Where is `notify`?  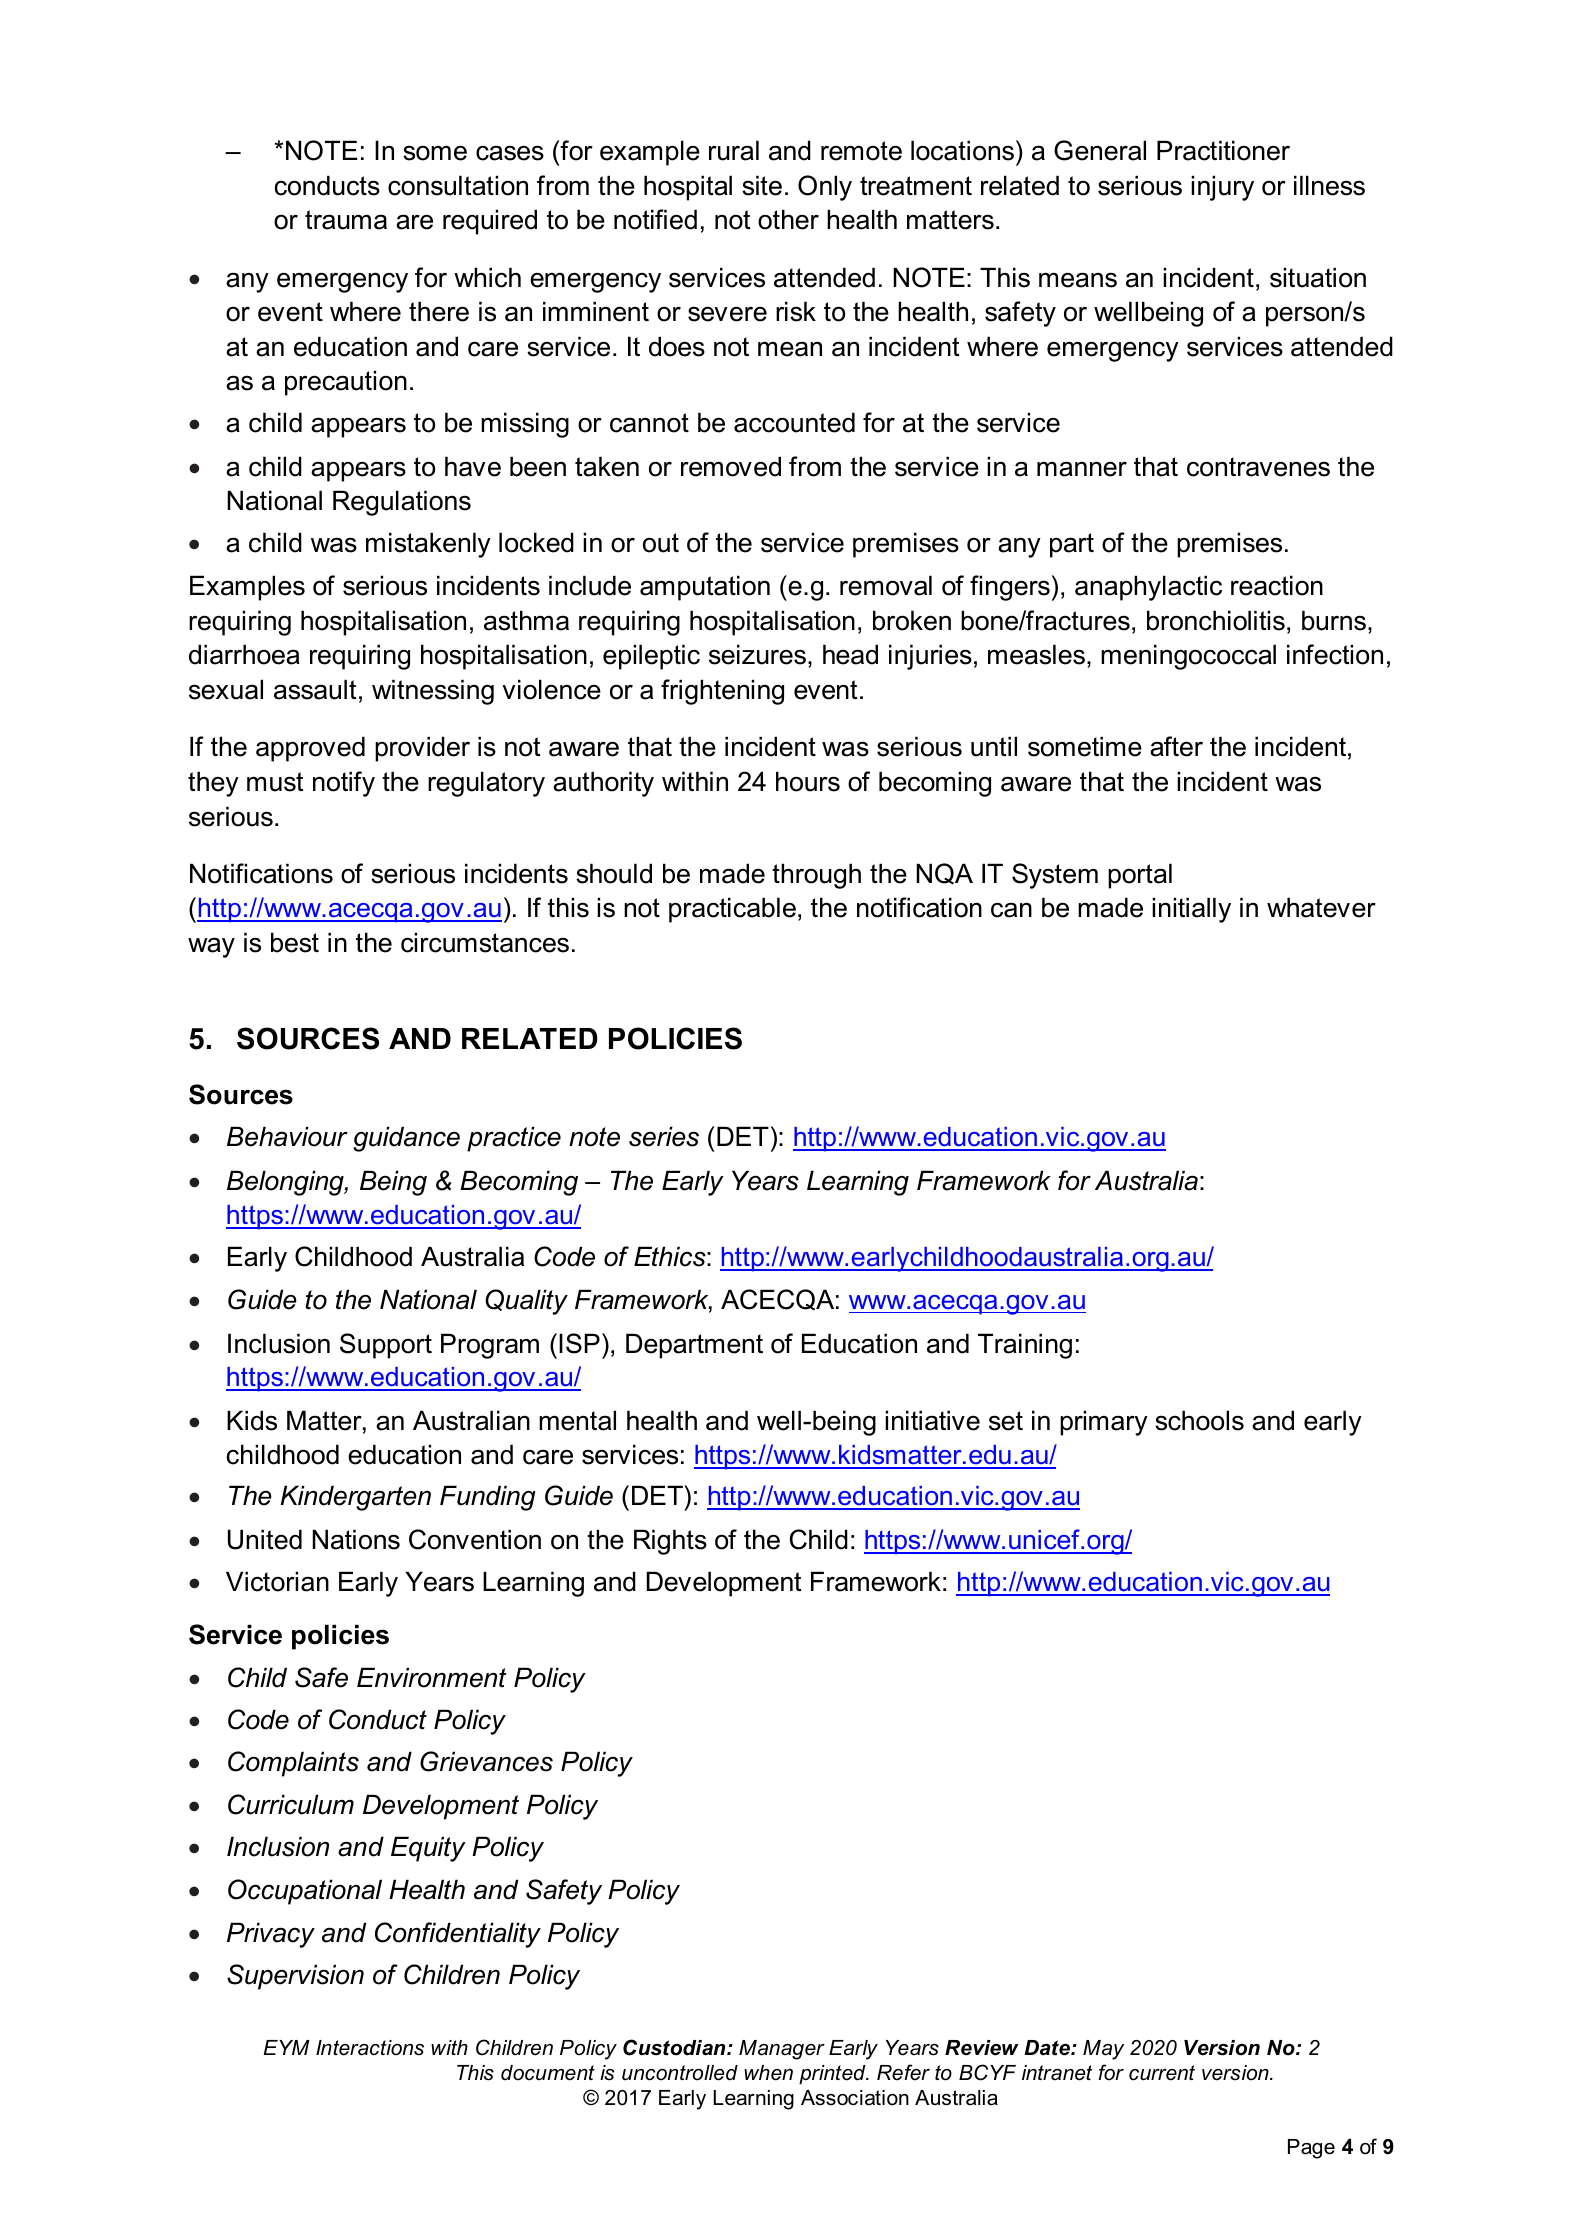
notify is located at coordinates (344, 784).
